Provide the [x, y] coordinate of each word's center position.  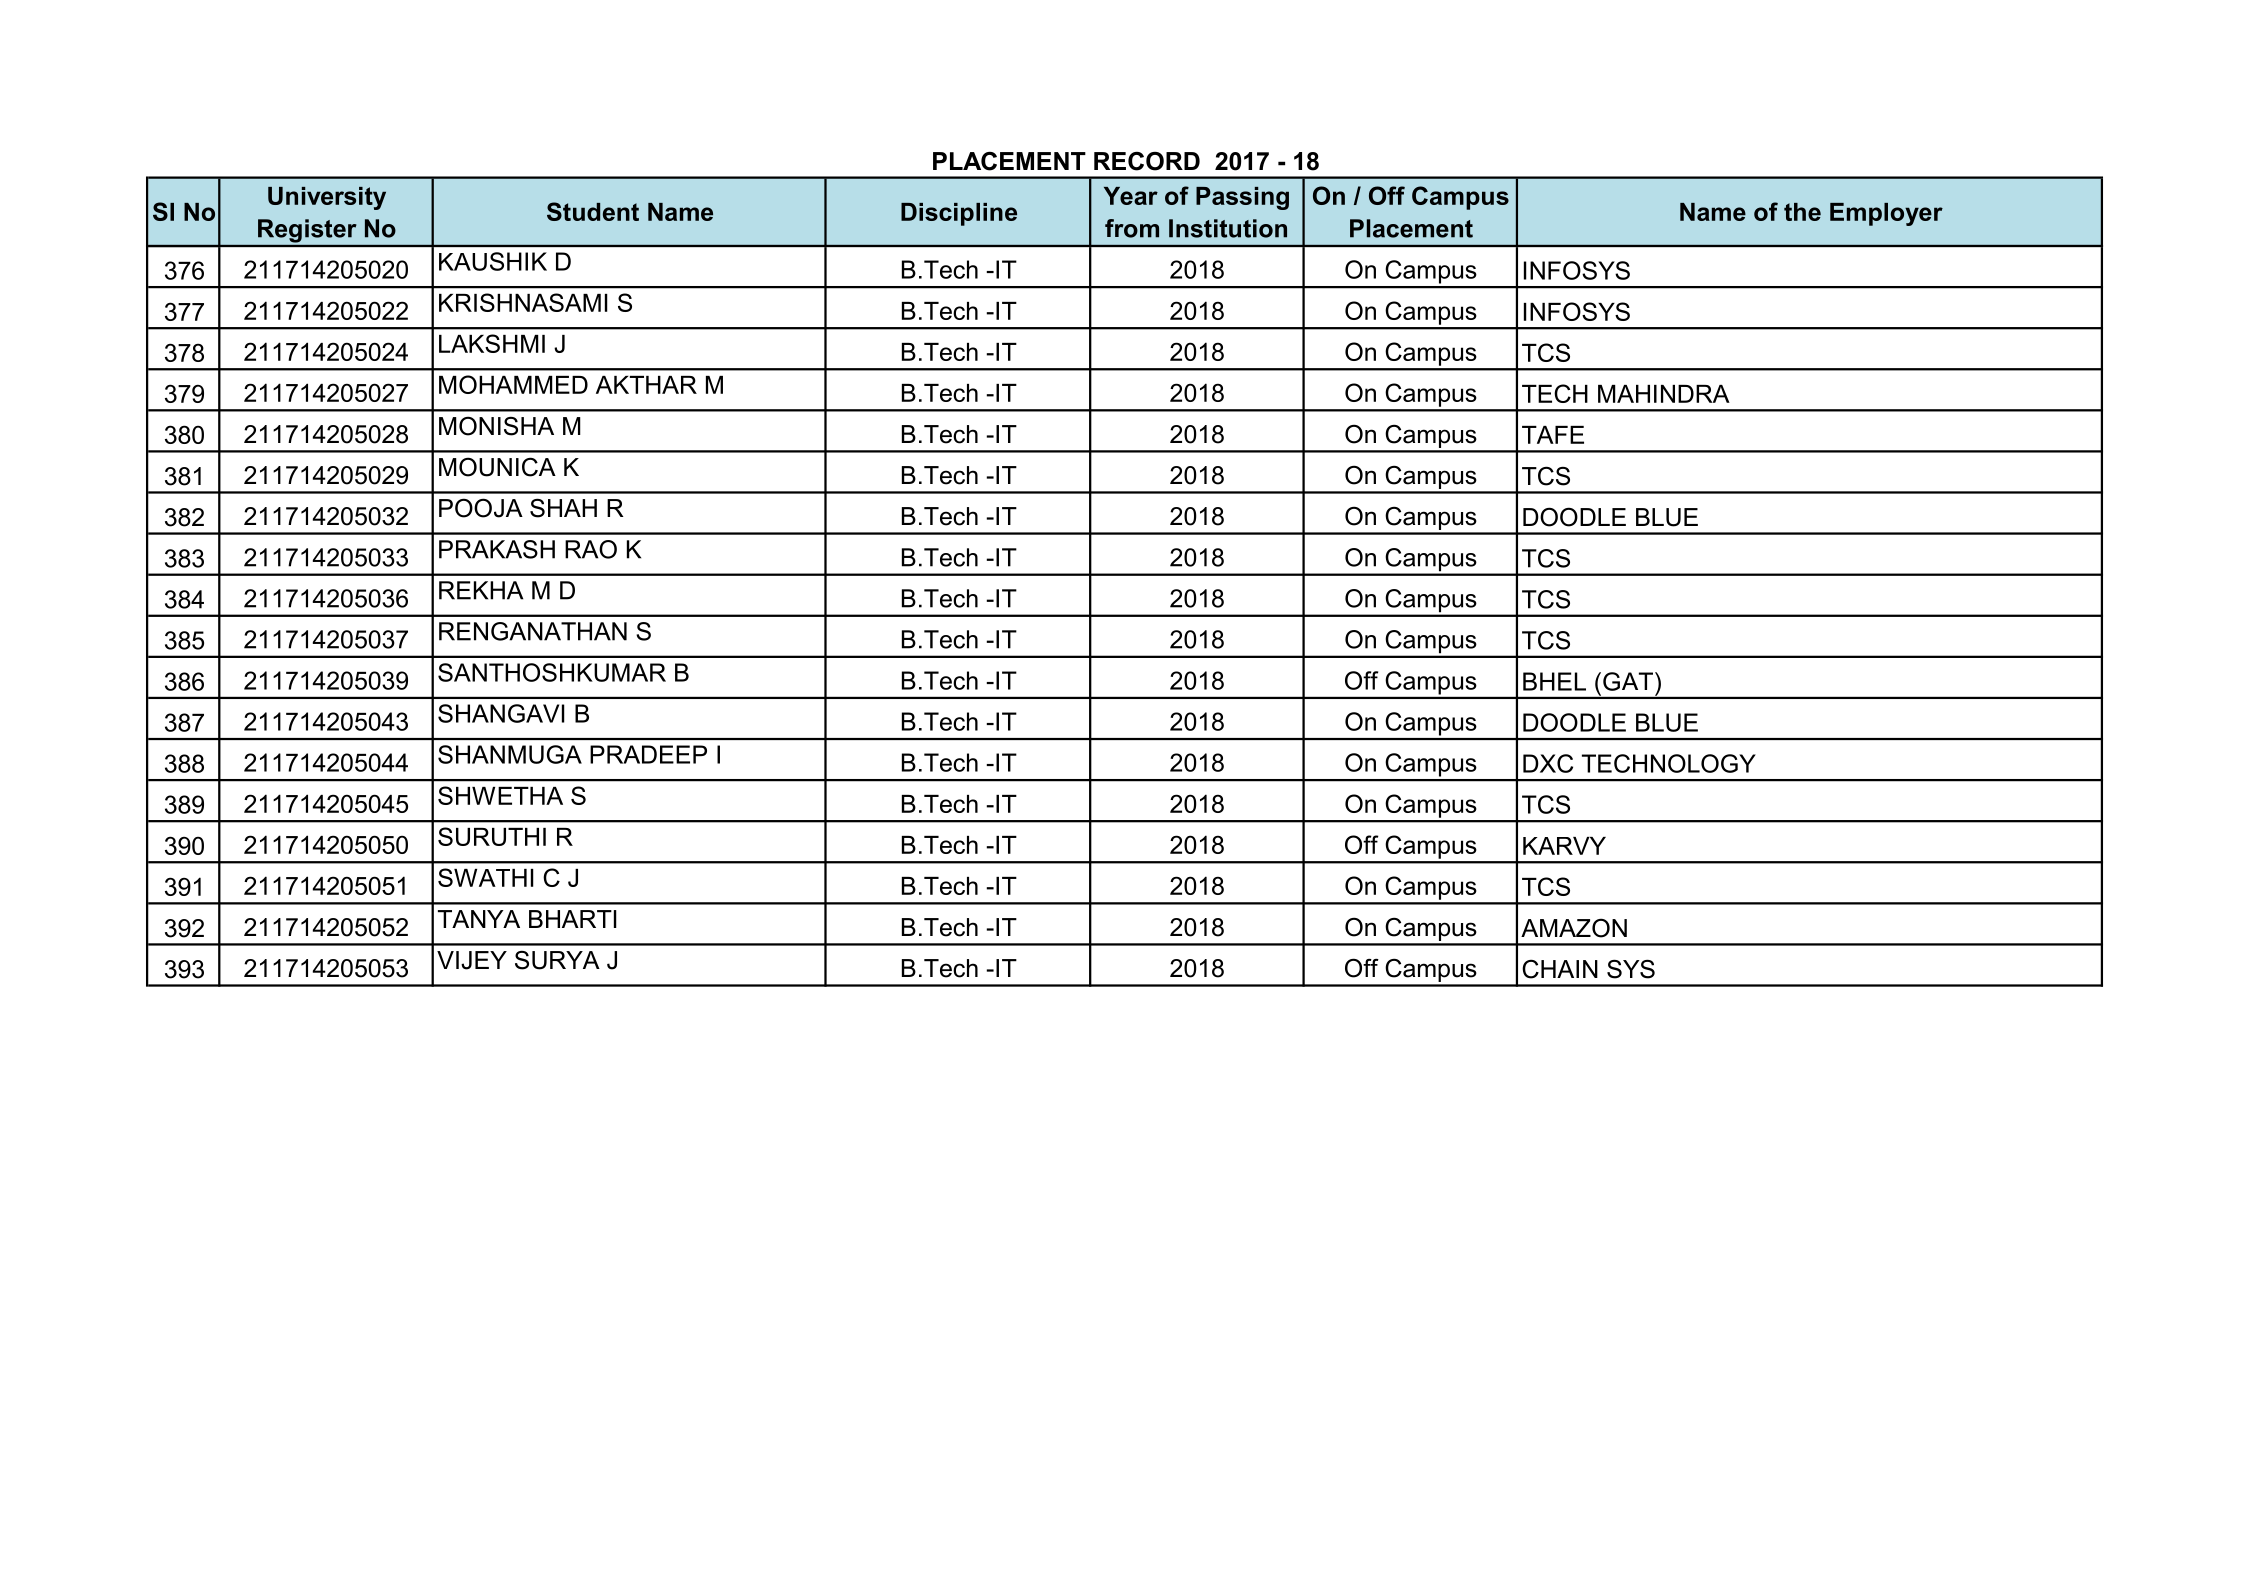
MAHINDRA [1664, 394]
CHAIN [1560, 969]
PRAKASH [497, 549]
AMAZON [1574, 928]
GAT [1629, 681]
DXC [1548, 763]
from [1132, 228]
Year [1131, 196]
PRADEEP [648, 754]
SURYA [557, 960]
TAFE [1553, 435]
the [1802, 212]
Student [593, 211]
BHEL [1554, 681]
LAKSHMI [492, 343]
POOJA [481, 508]
